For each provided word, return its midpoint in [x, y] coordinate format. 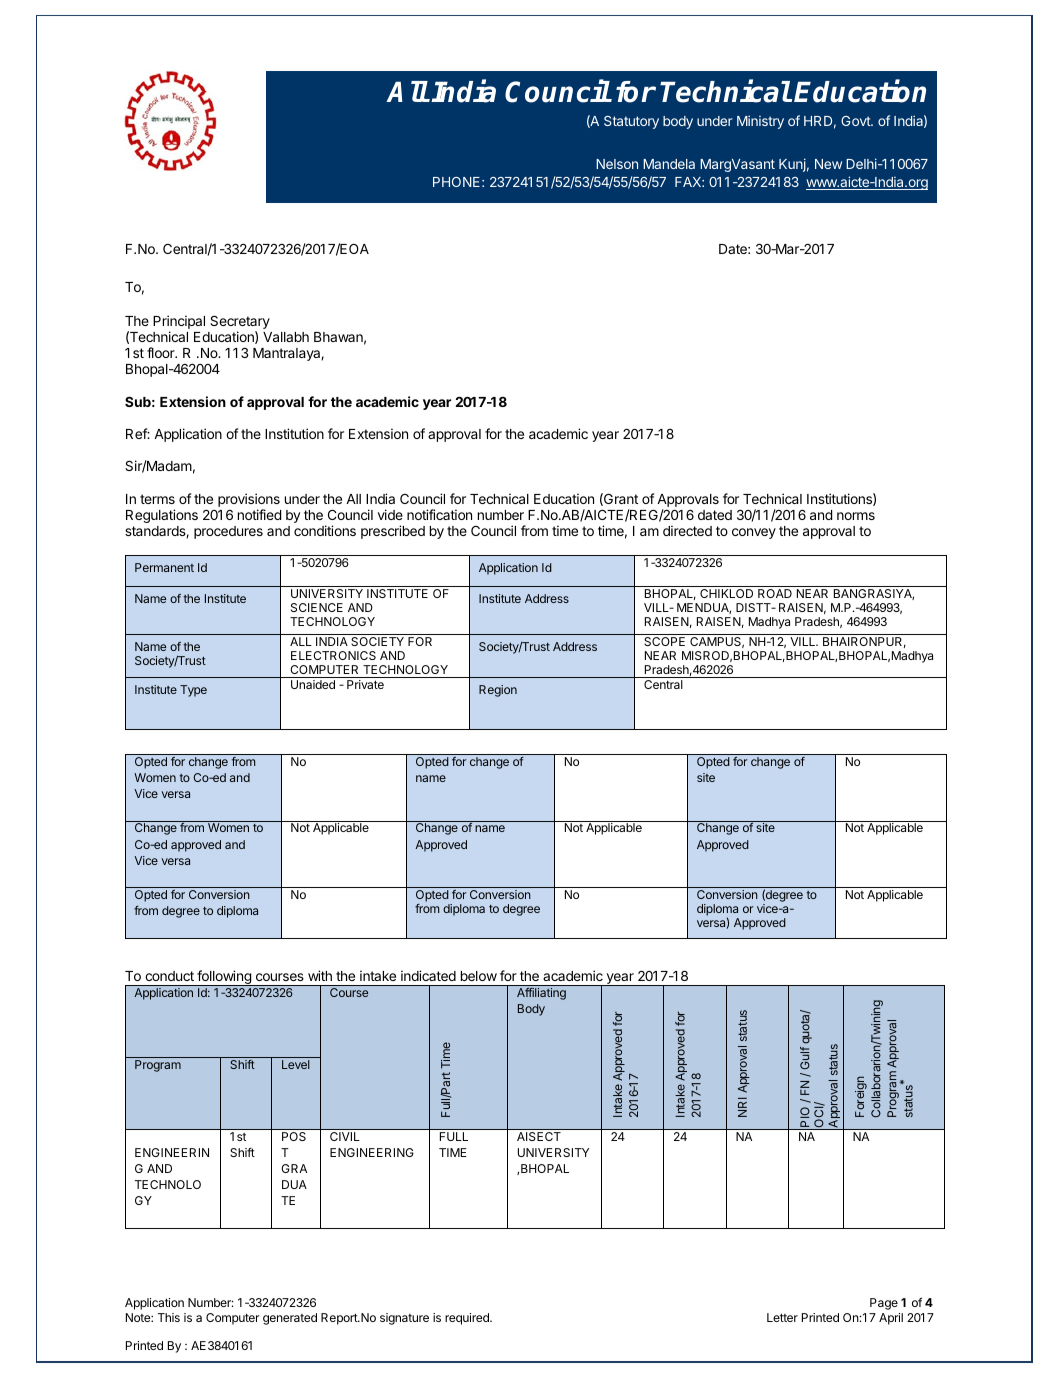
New [828, 164]
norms [856, 516]
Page [884, 1304]
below [479, 976]
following [224, 978]
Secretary [240, 323]
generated [290, 1319]
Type [193, 691]
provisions [249, 500]
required [468, 1319]
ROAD [775, 593]
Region [498, 691]
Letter [782, 1317]
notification [439, 514]
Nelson [617, 164]
